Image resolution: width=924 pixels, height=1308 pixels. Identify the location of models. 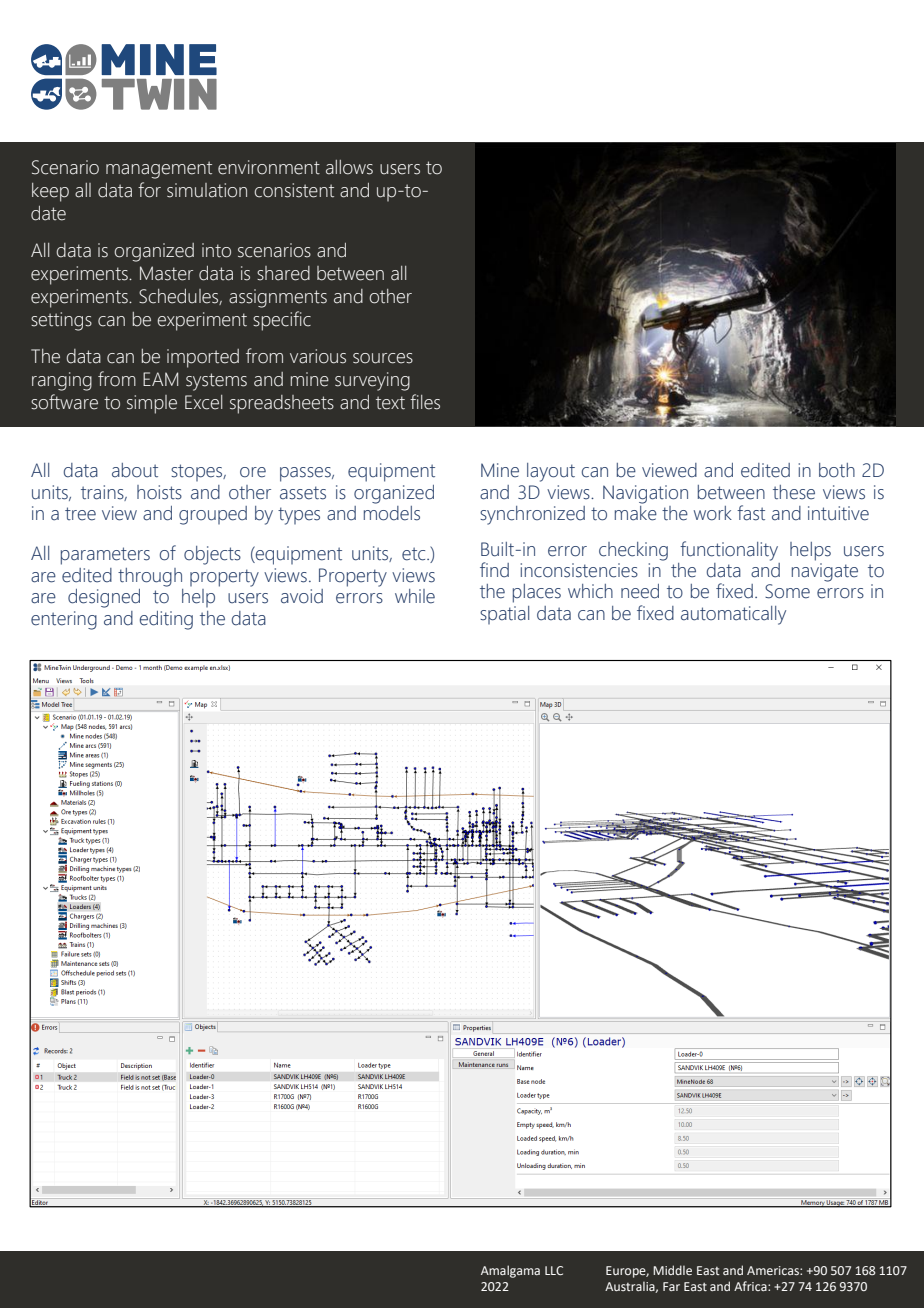
(392, 512).
